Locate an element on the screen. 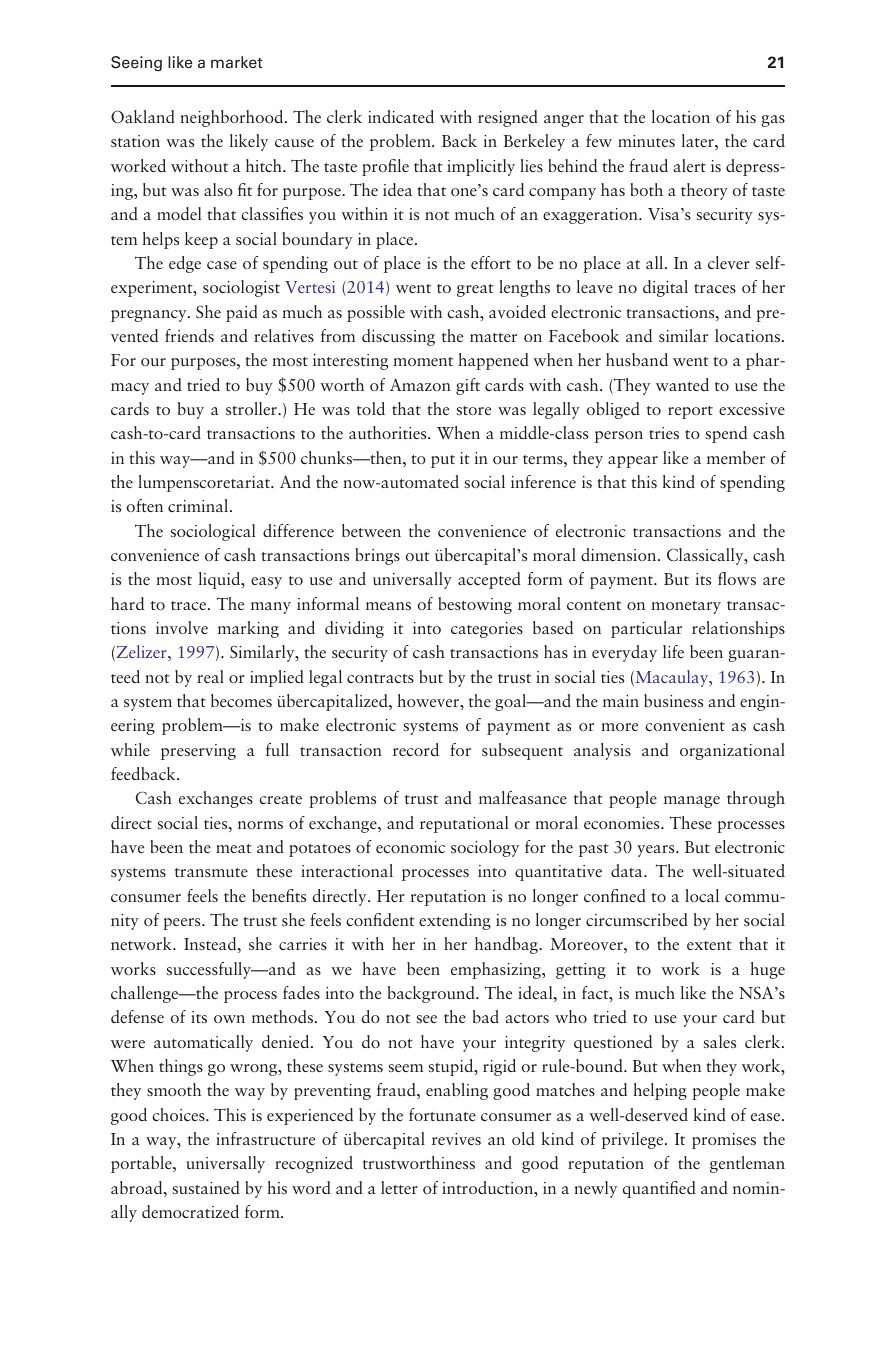  preserving is located at coordinates (198, 752).
